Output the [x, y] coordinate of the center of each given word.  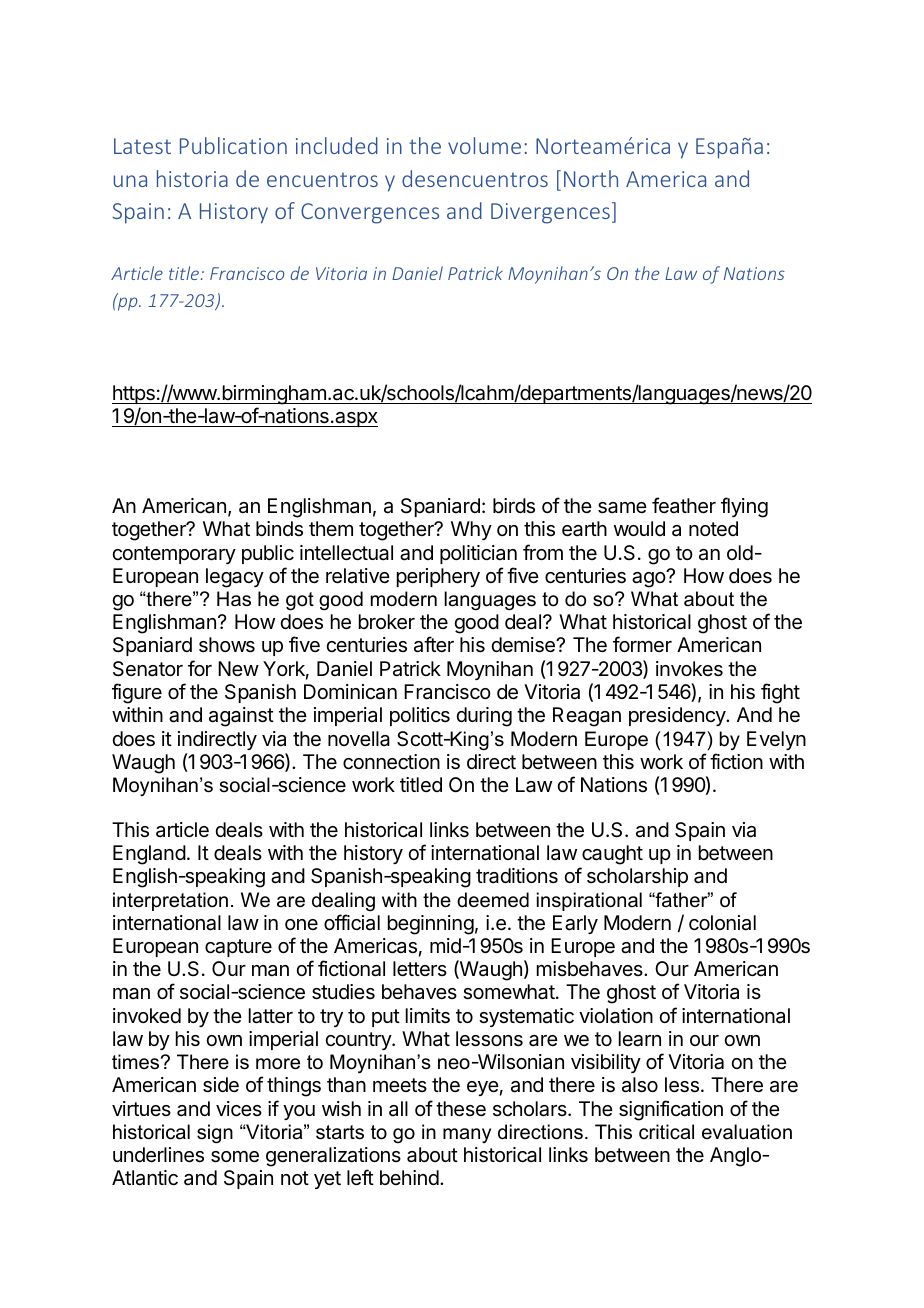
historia [192, 178]
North [591, 178]
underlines [158, 1155]
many [467, 1135]
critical [666, 1132]
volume [484, 145]
